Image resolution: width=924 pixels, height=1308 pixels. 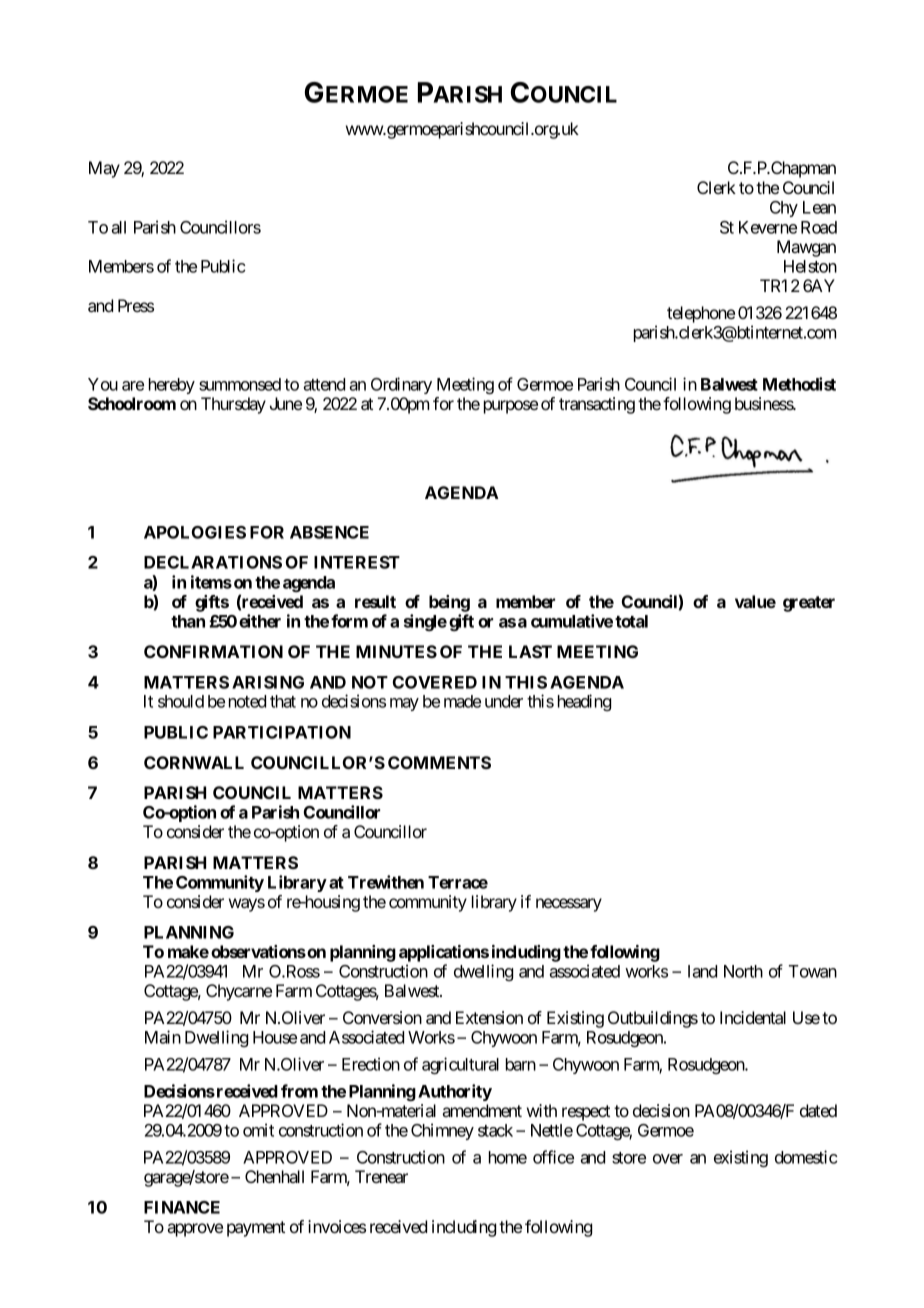 I want to click on Road, so click(x=819, y=227).
